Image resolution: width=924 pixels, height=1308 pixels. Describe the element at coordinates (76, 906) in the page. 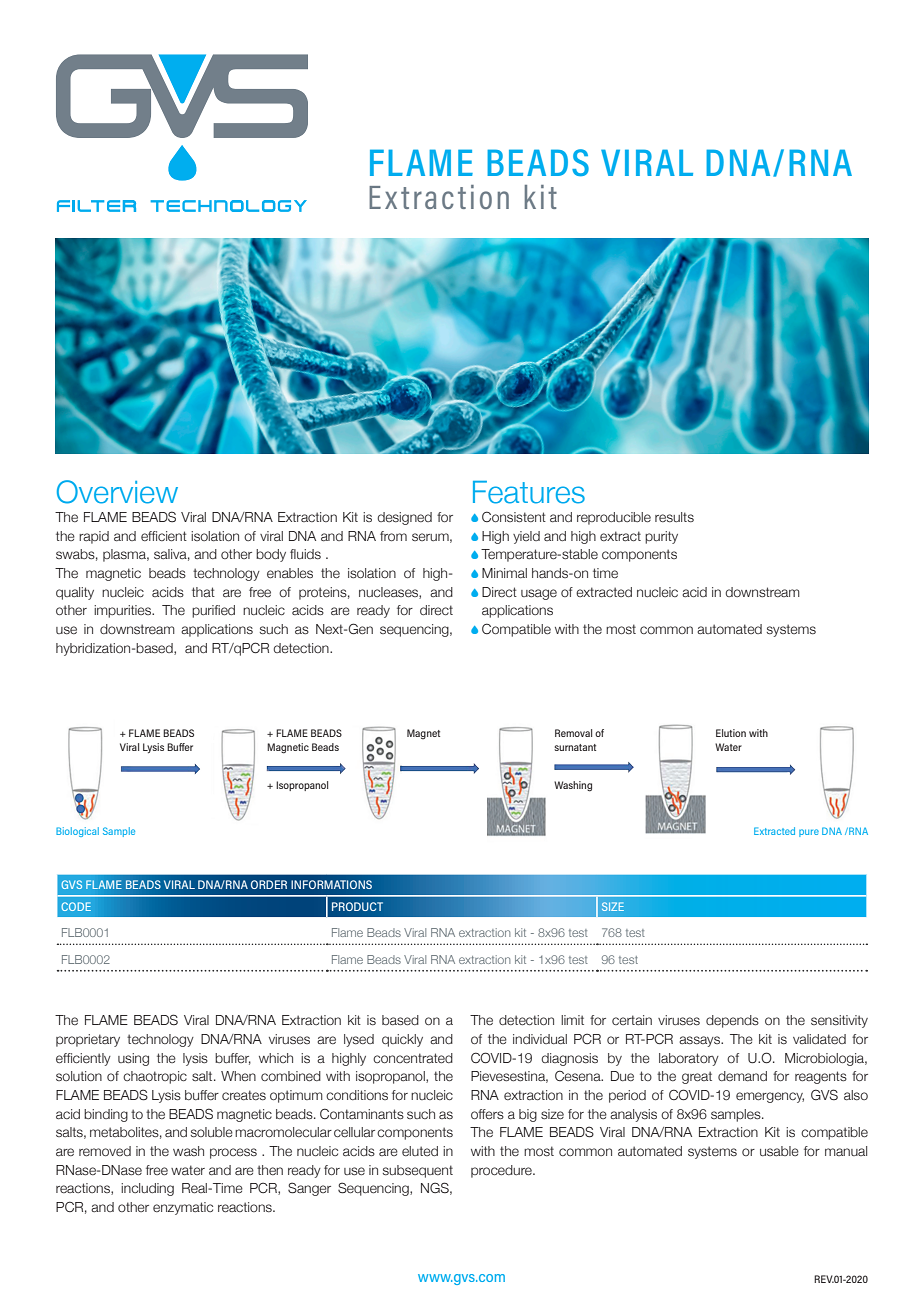

I see `CODE` at that location.
